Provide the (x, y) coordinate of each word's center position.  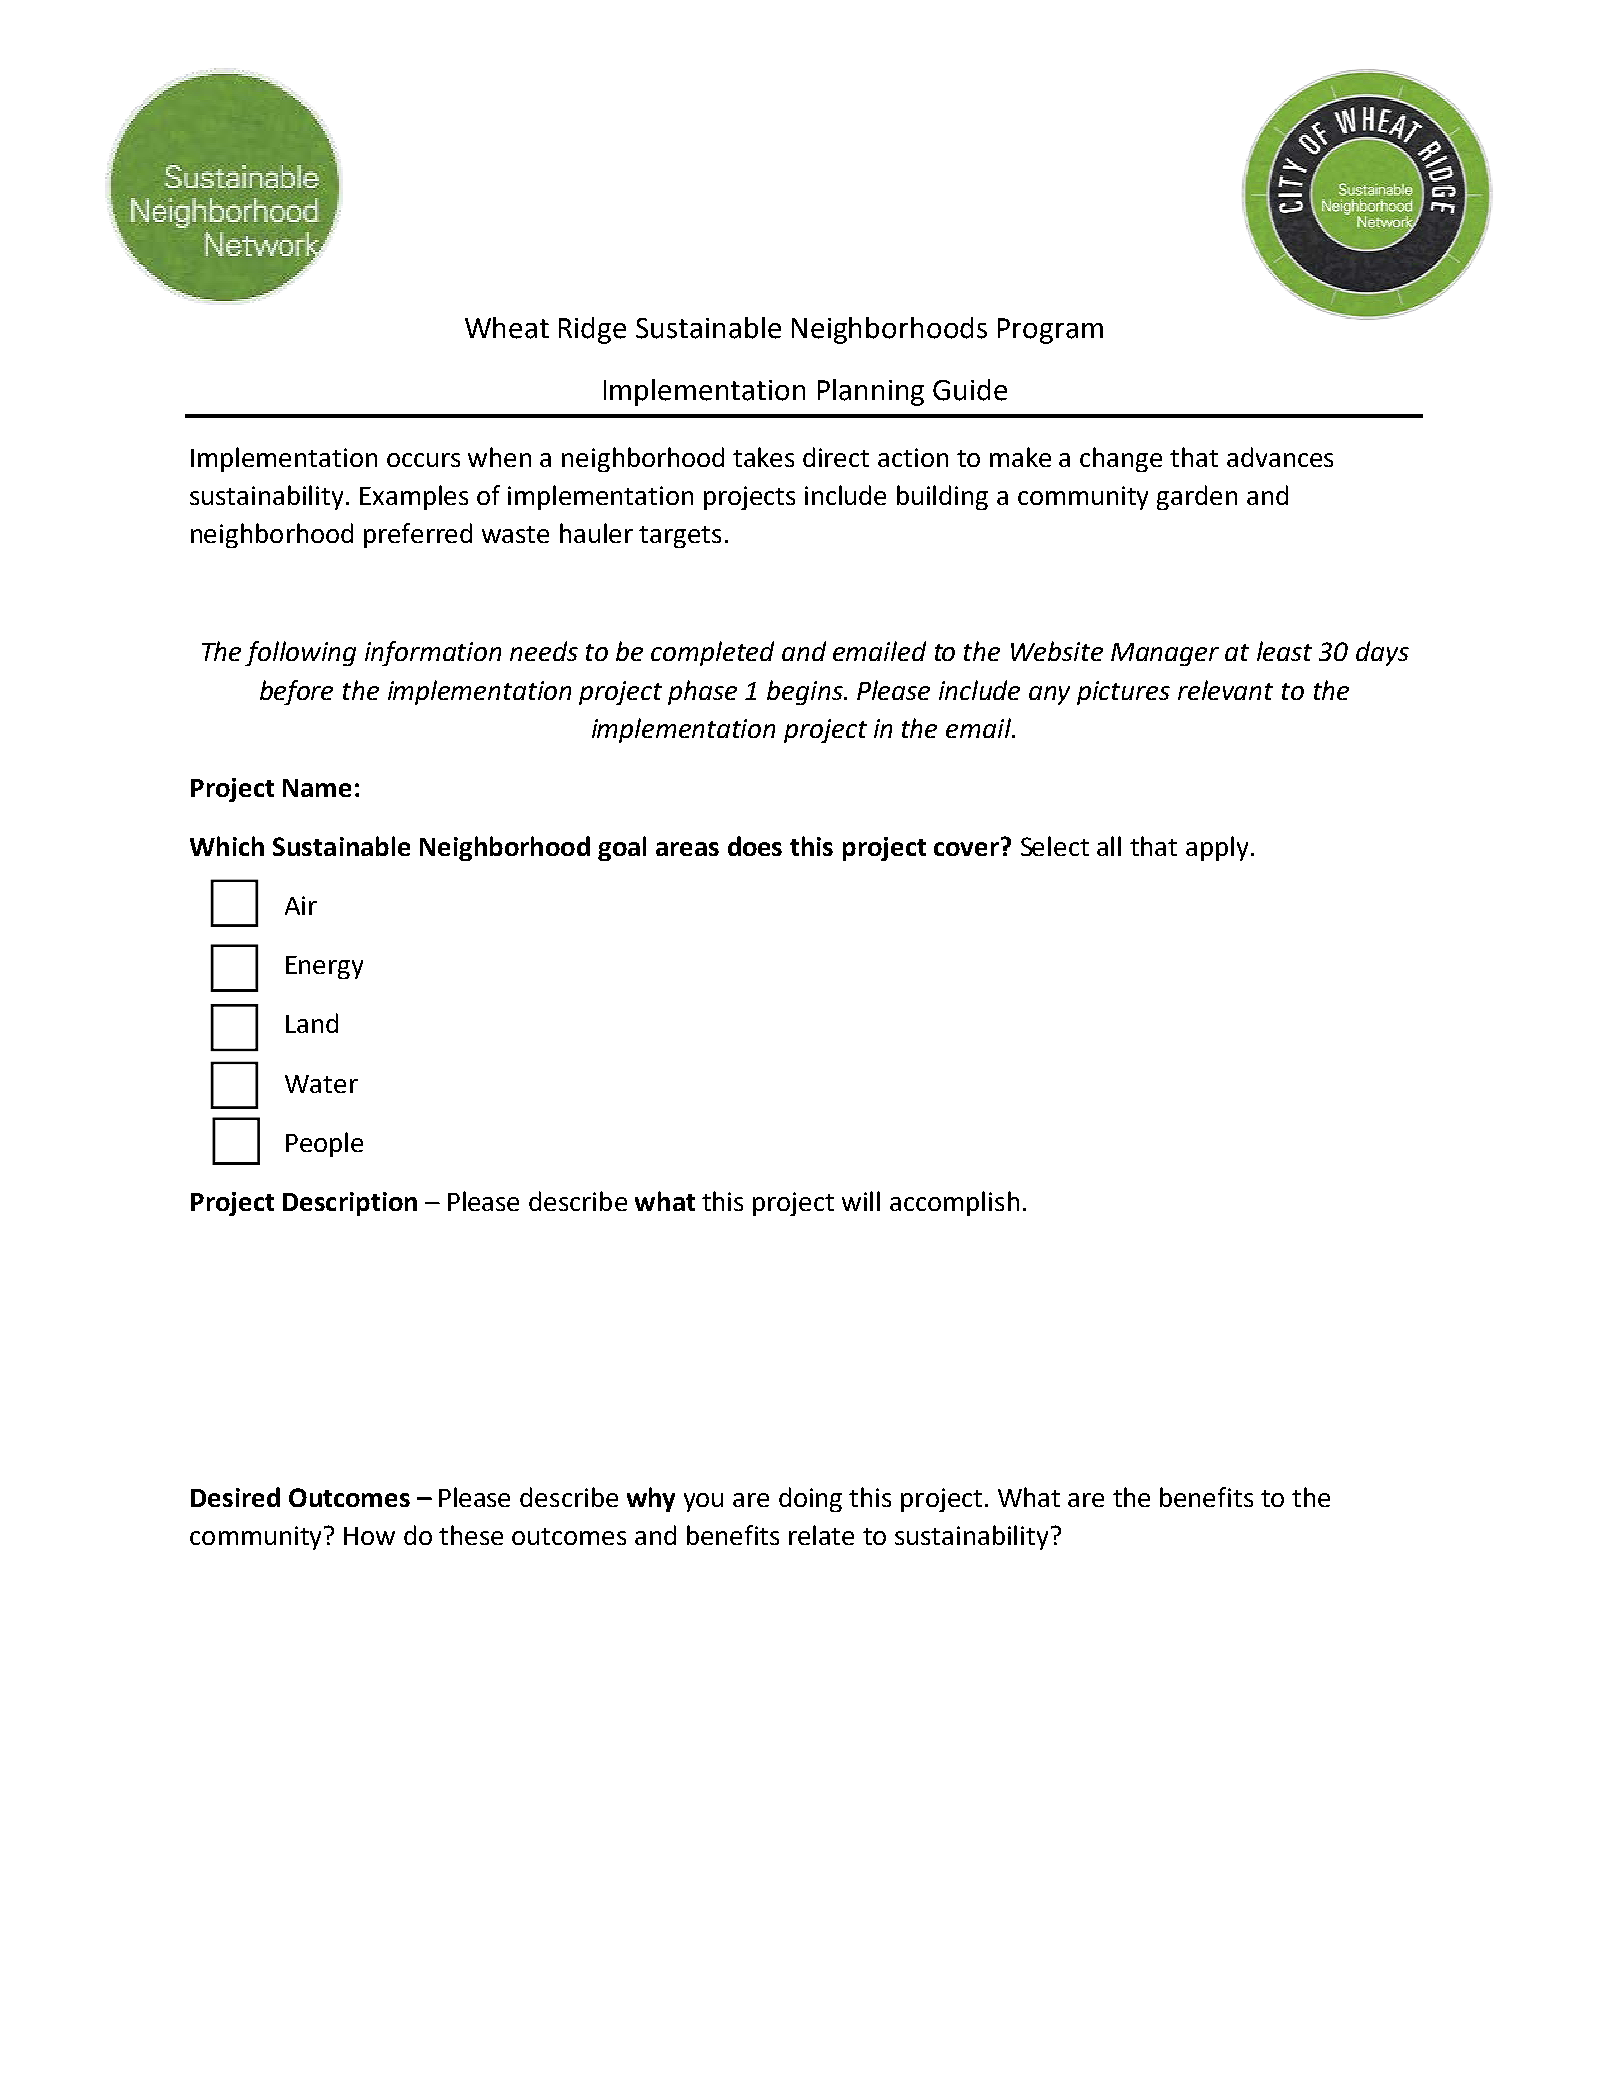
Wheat (507, 328)
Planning (871, 392)
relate (821, 1535)
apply (1217, 848)
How (369, 1536)
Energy (324, 967)
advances (1280, 457)
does (755, 846)
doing (810, 1499)
